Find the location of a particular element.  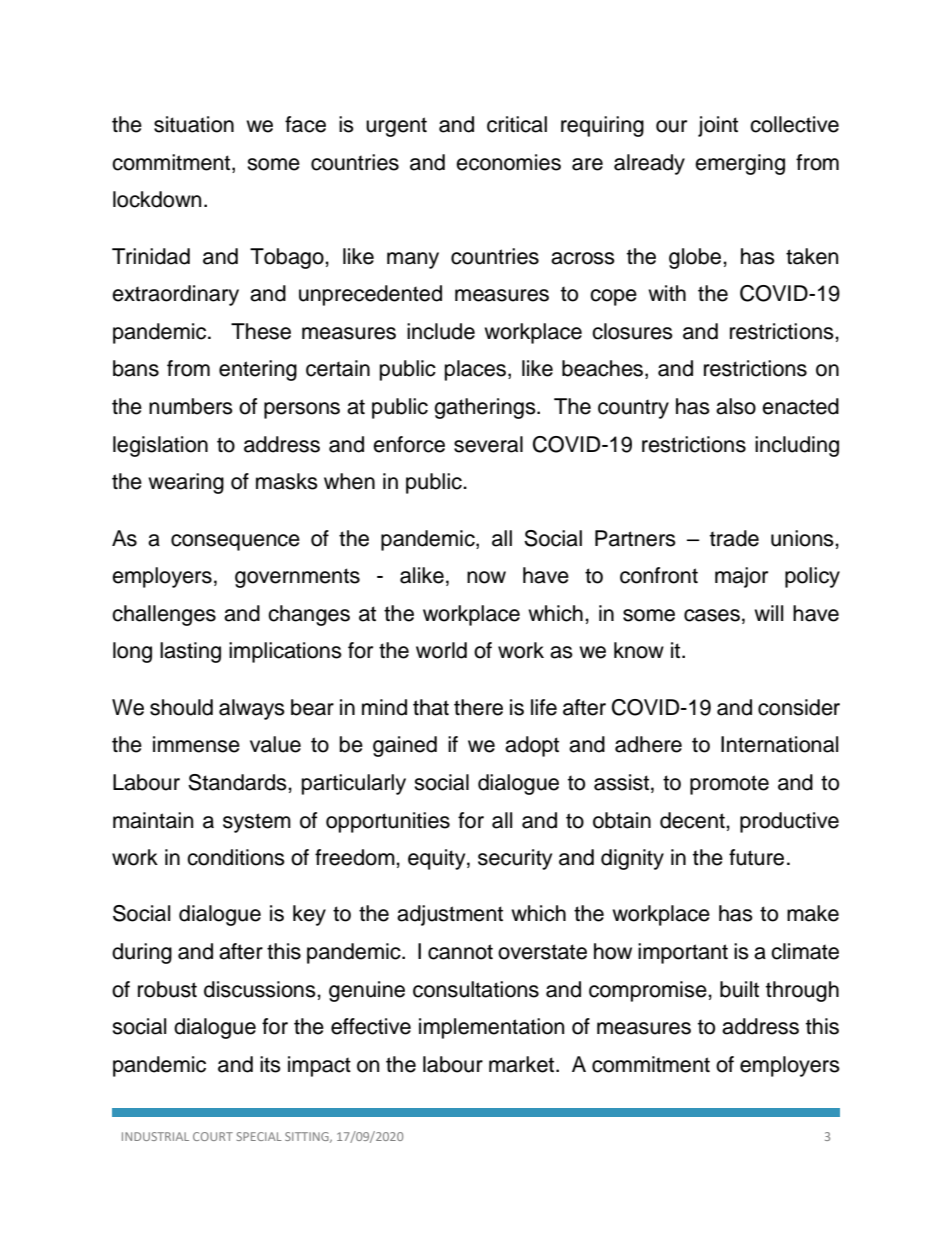

cases is located at coordinates (712, 615).
